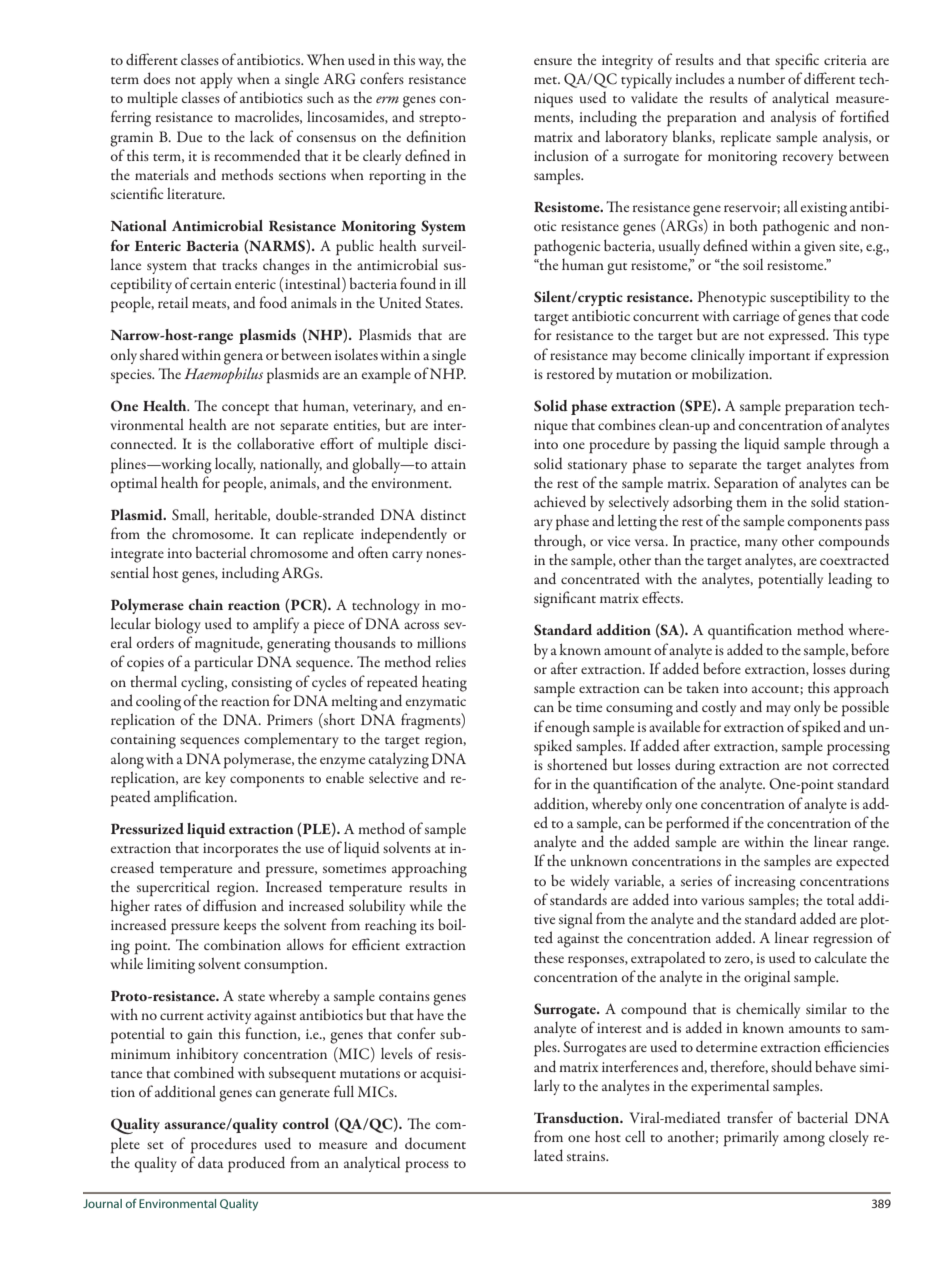 Image resolution: width=952 pixels, height=1270 pixels. I want to click on number, so click(761, 78).
